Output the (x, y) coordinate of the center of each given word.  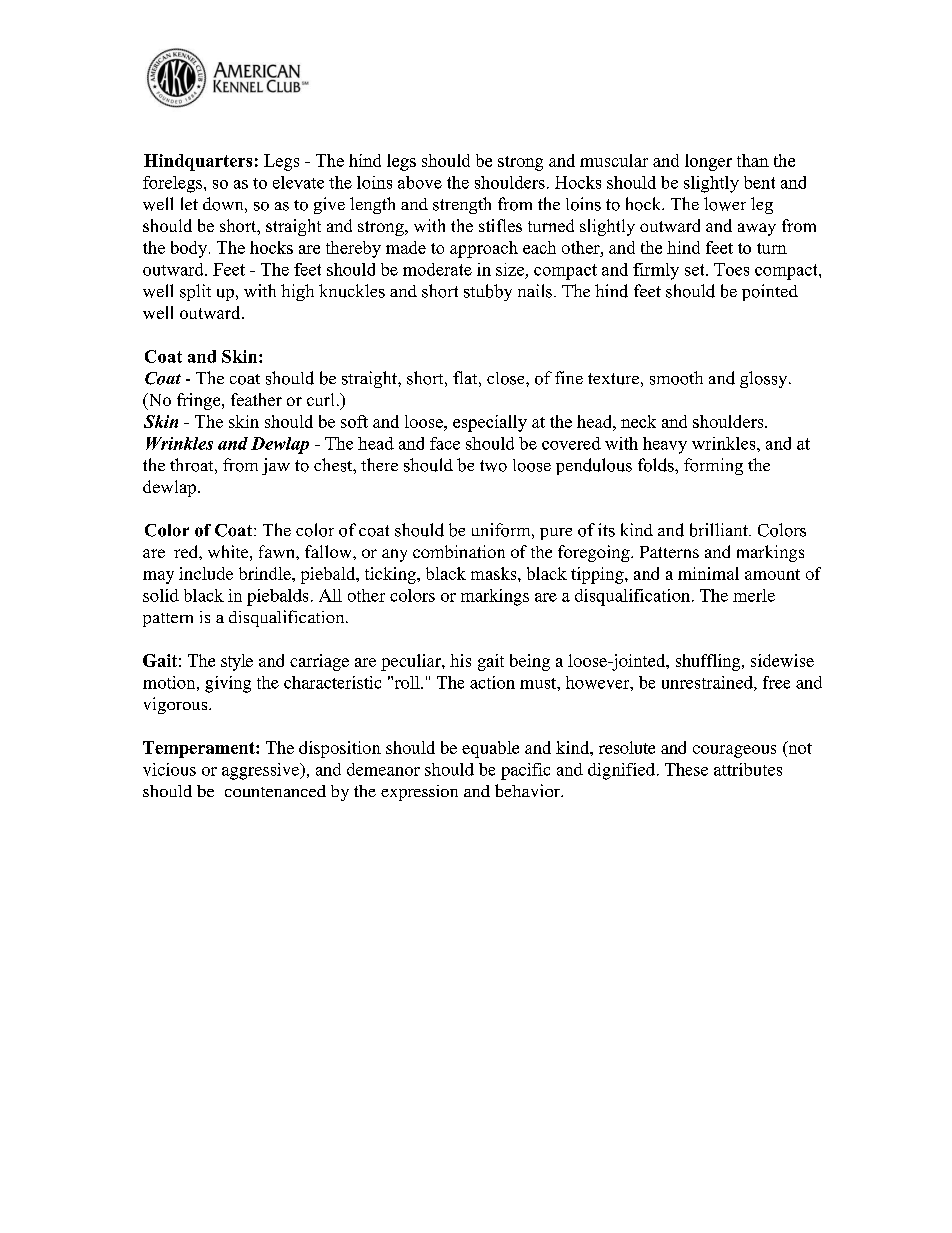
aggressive (262, 771)
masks (495, 573)
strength (462, 205)
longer (708, 162)
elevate (298, 182)
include (206, 573)
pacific (525, 771)
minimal (708, 573)
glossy (765, 379)
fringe (200, 401)
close (507, 378)
